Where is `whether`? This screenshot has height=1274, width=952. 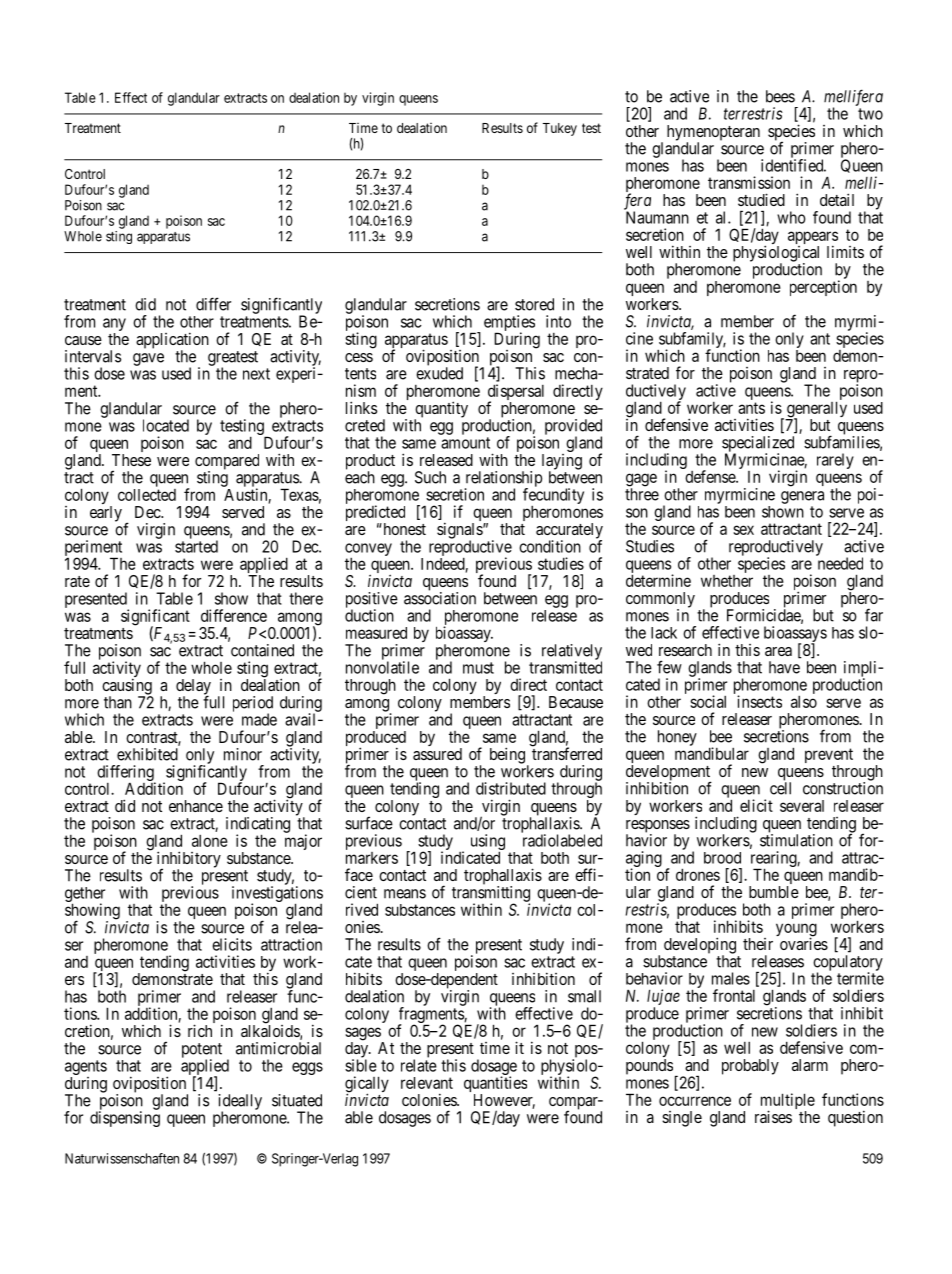 whether is located at coordinates (727, 581).
